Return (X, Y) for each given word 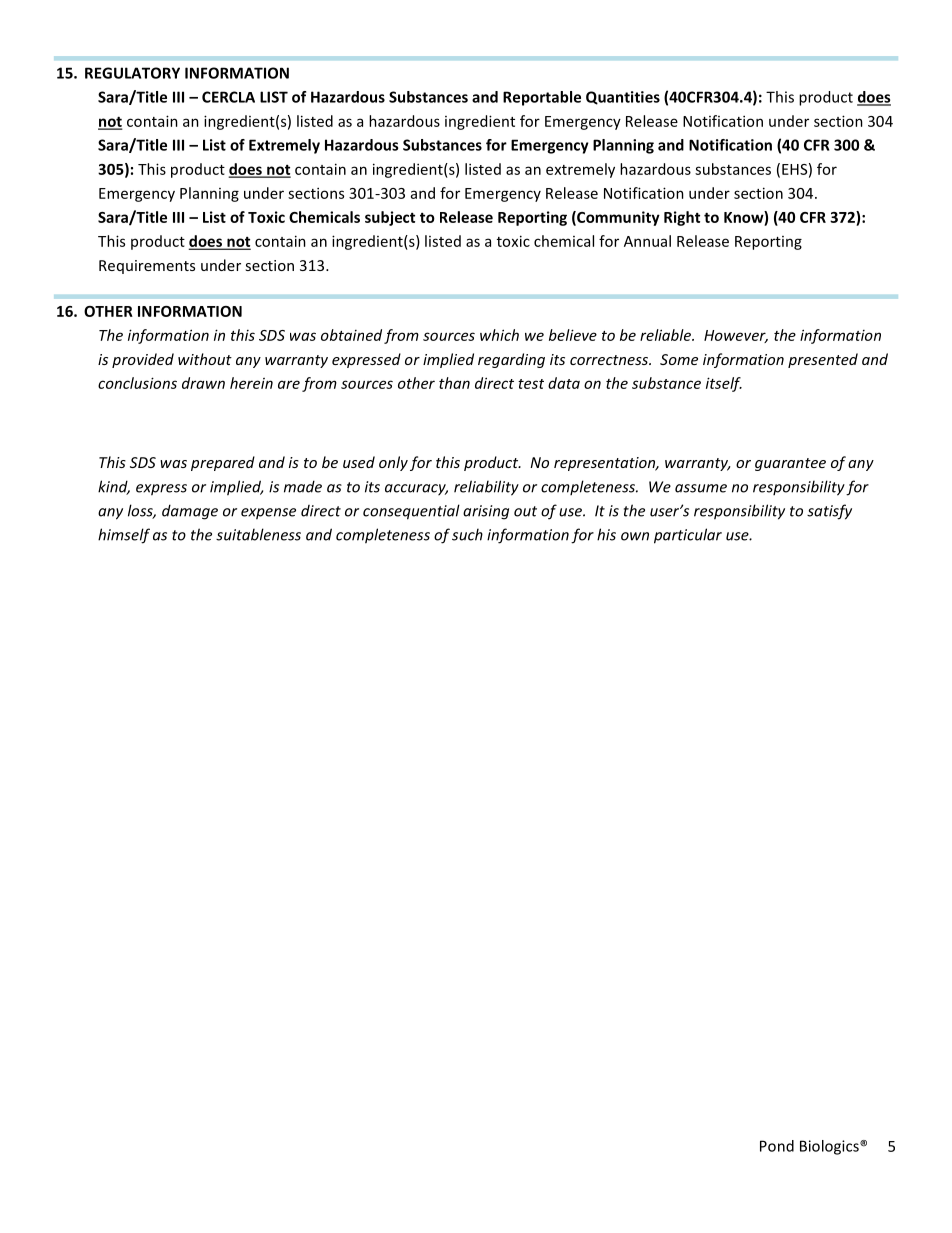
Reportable (542, 98)
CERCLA (228, 97)
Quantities (623, 98)
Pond (777, 1146)
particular (688, 536)
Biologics (830, 1147)
